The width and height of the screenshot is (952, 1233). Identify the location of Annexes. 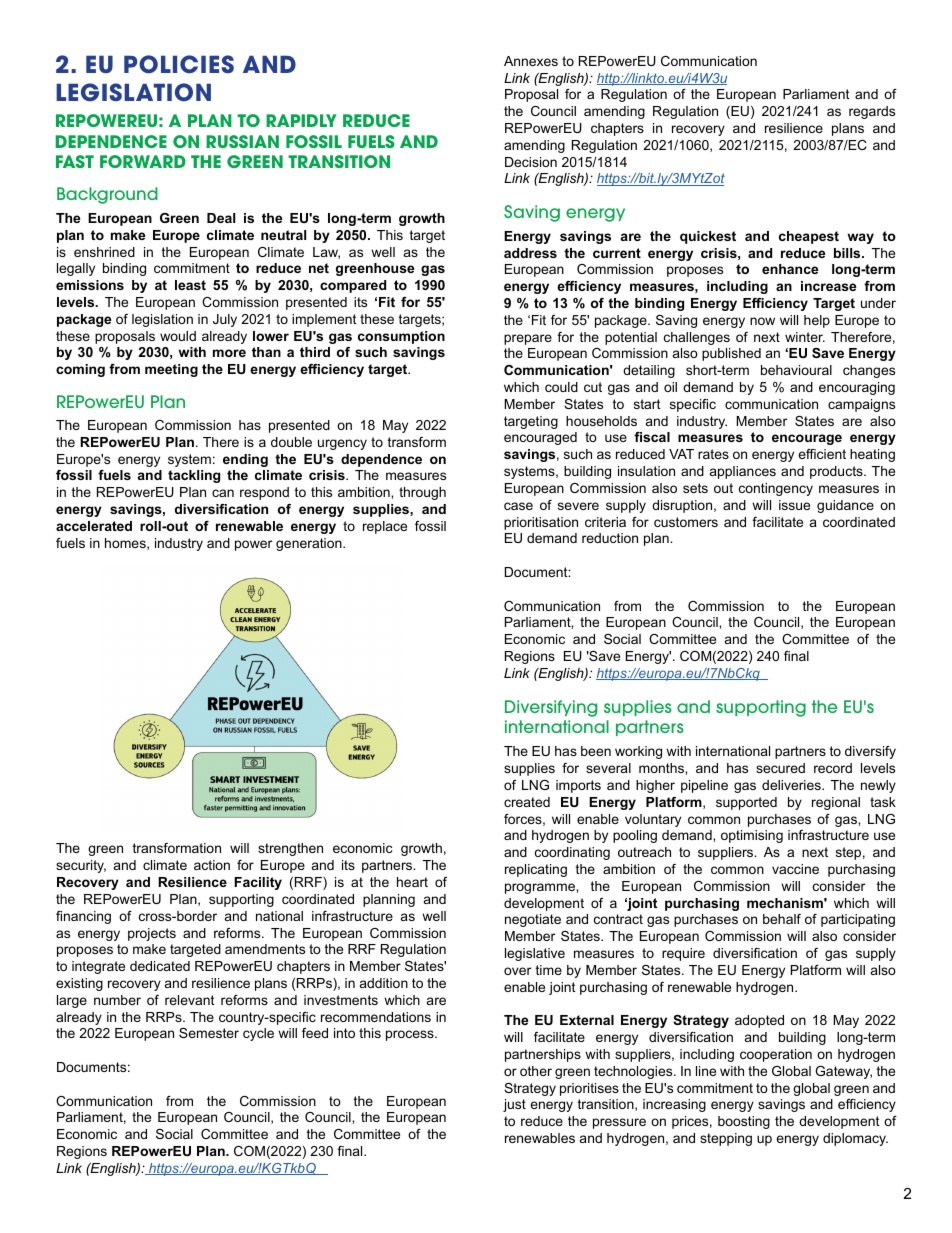
(531, 61).
